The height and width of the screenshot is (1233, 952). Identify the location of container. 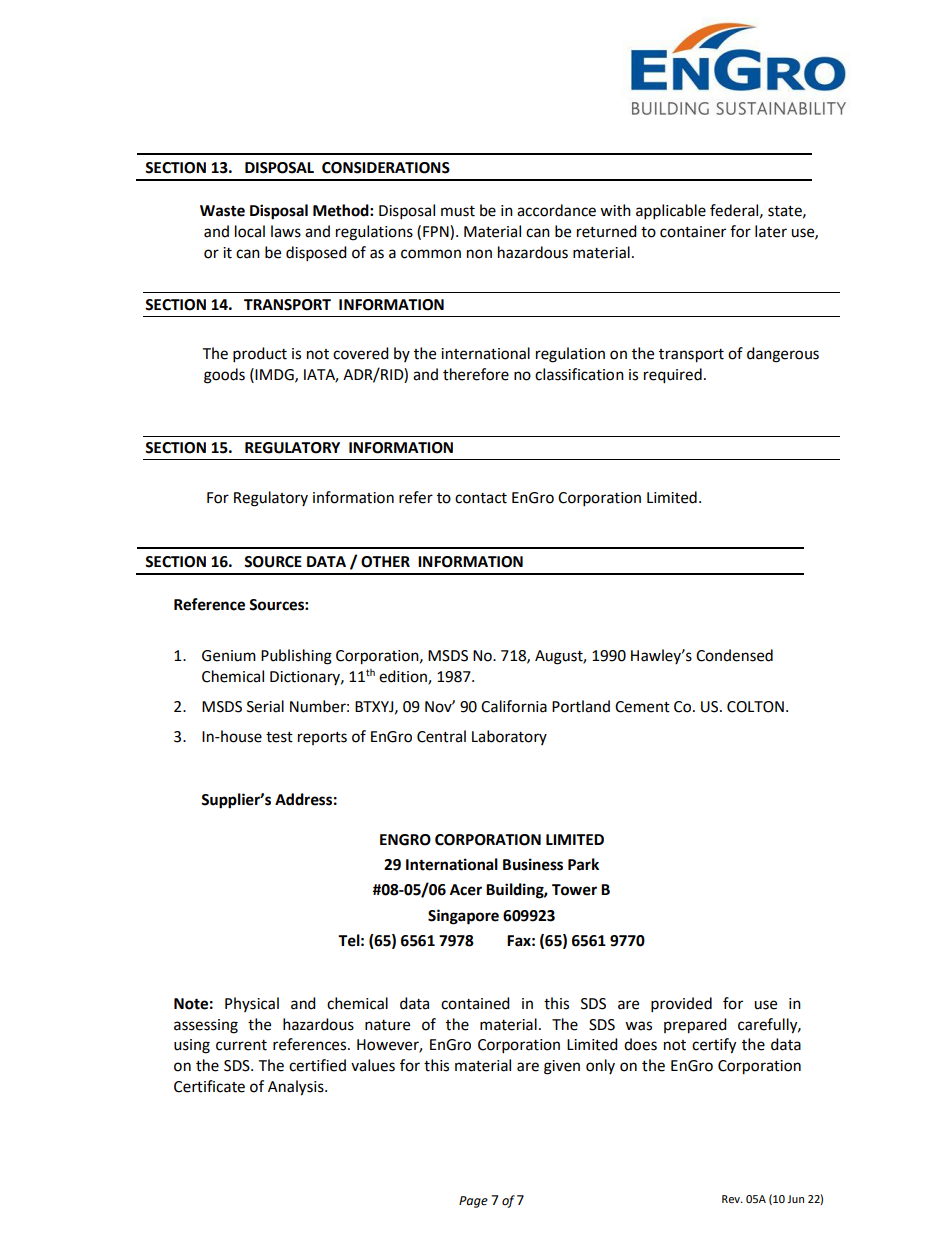
(693, 232).
